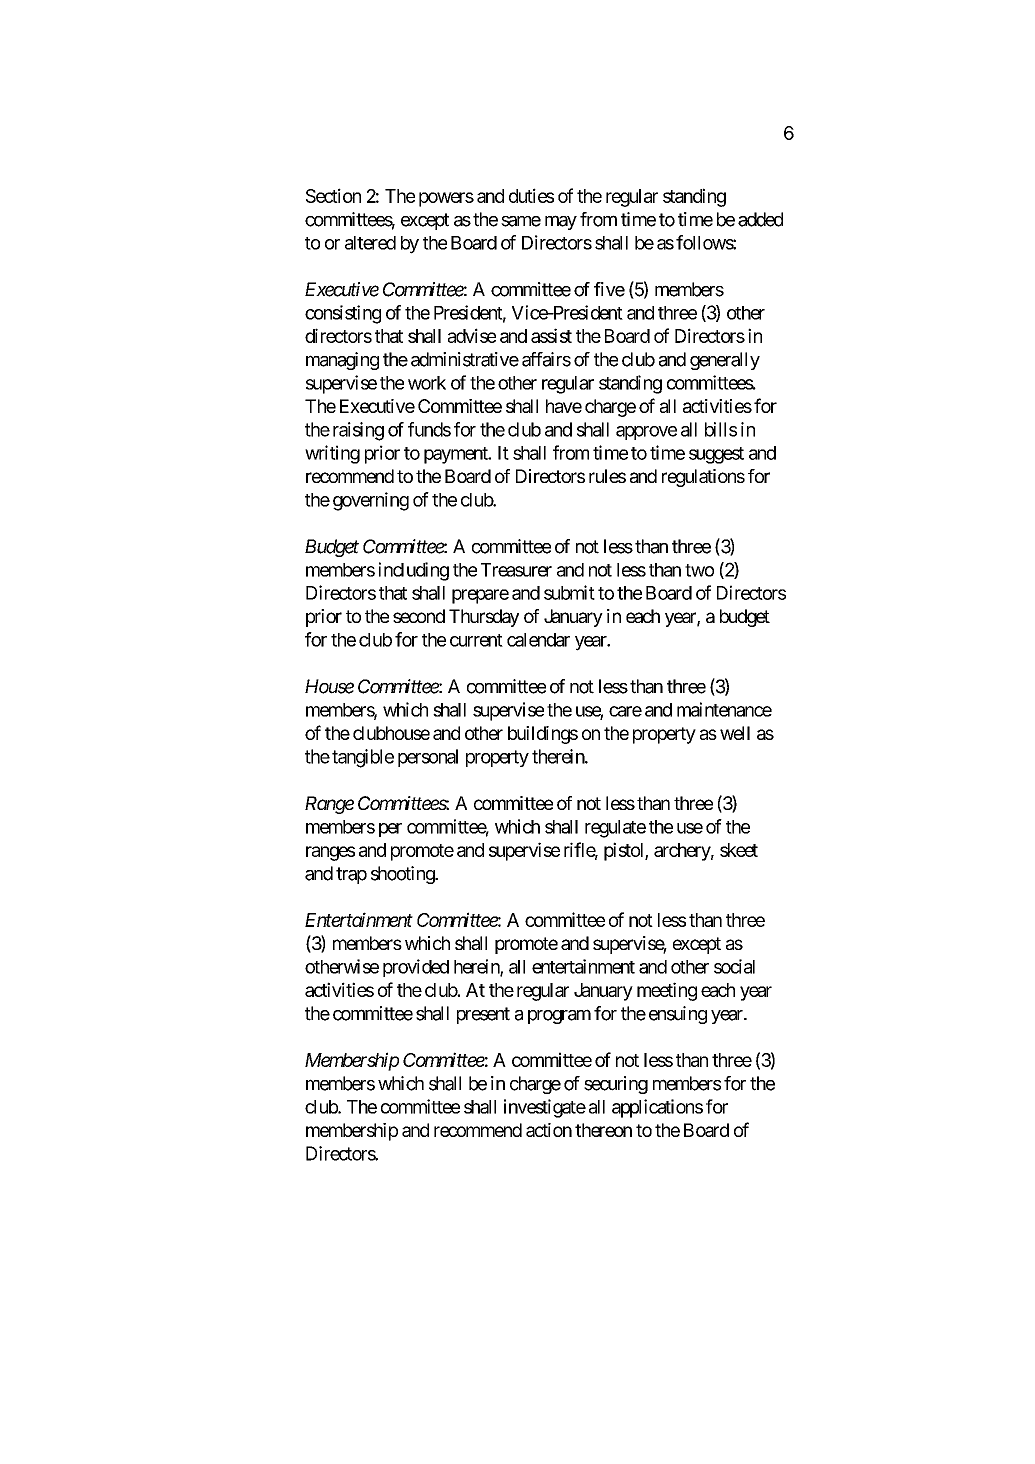 The height and width of the image is (1464, 1035). Describe the element at coordinates (403, 875) in the image. I see `shooting` at that location.
